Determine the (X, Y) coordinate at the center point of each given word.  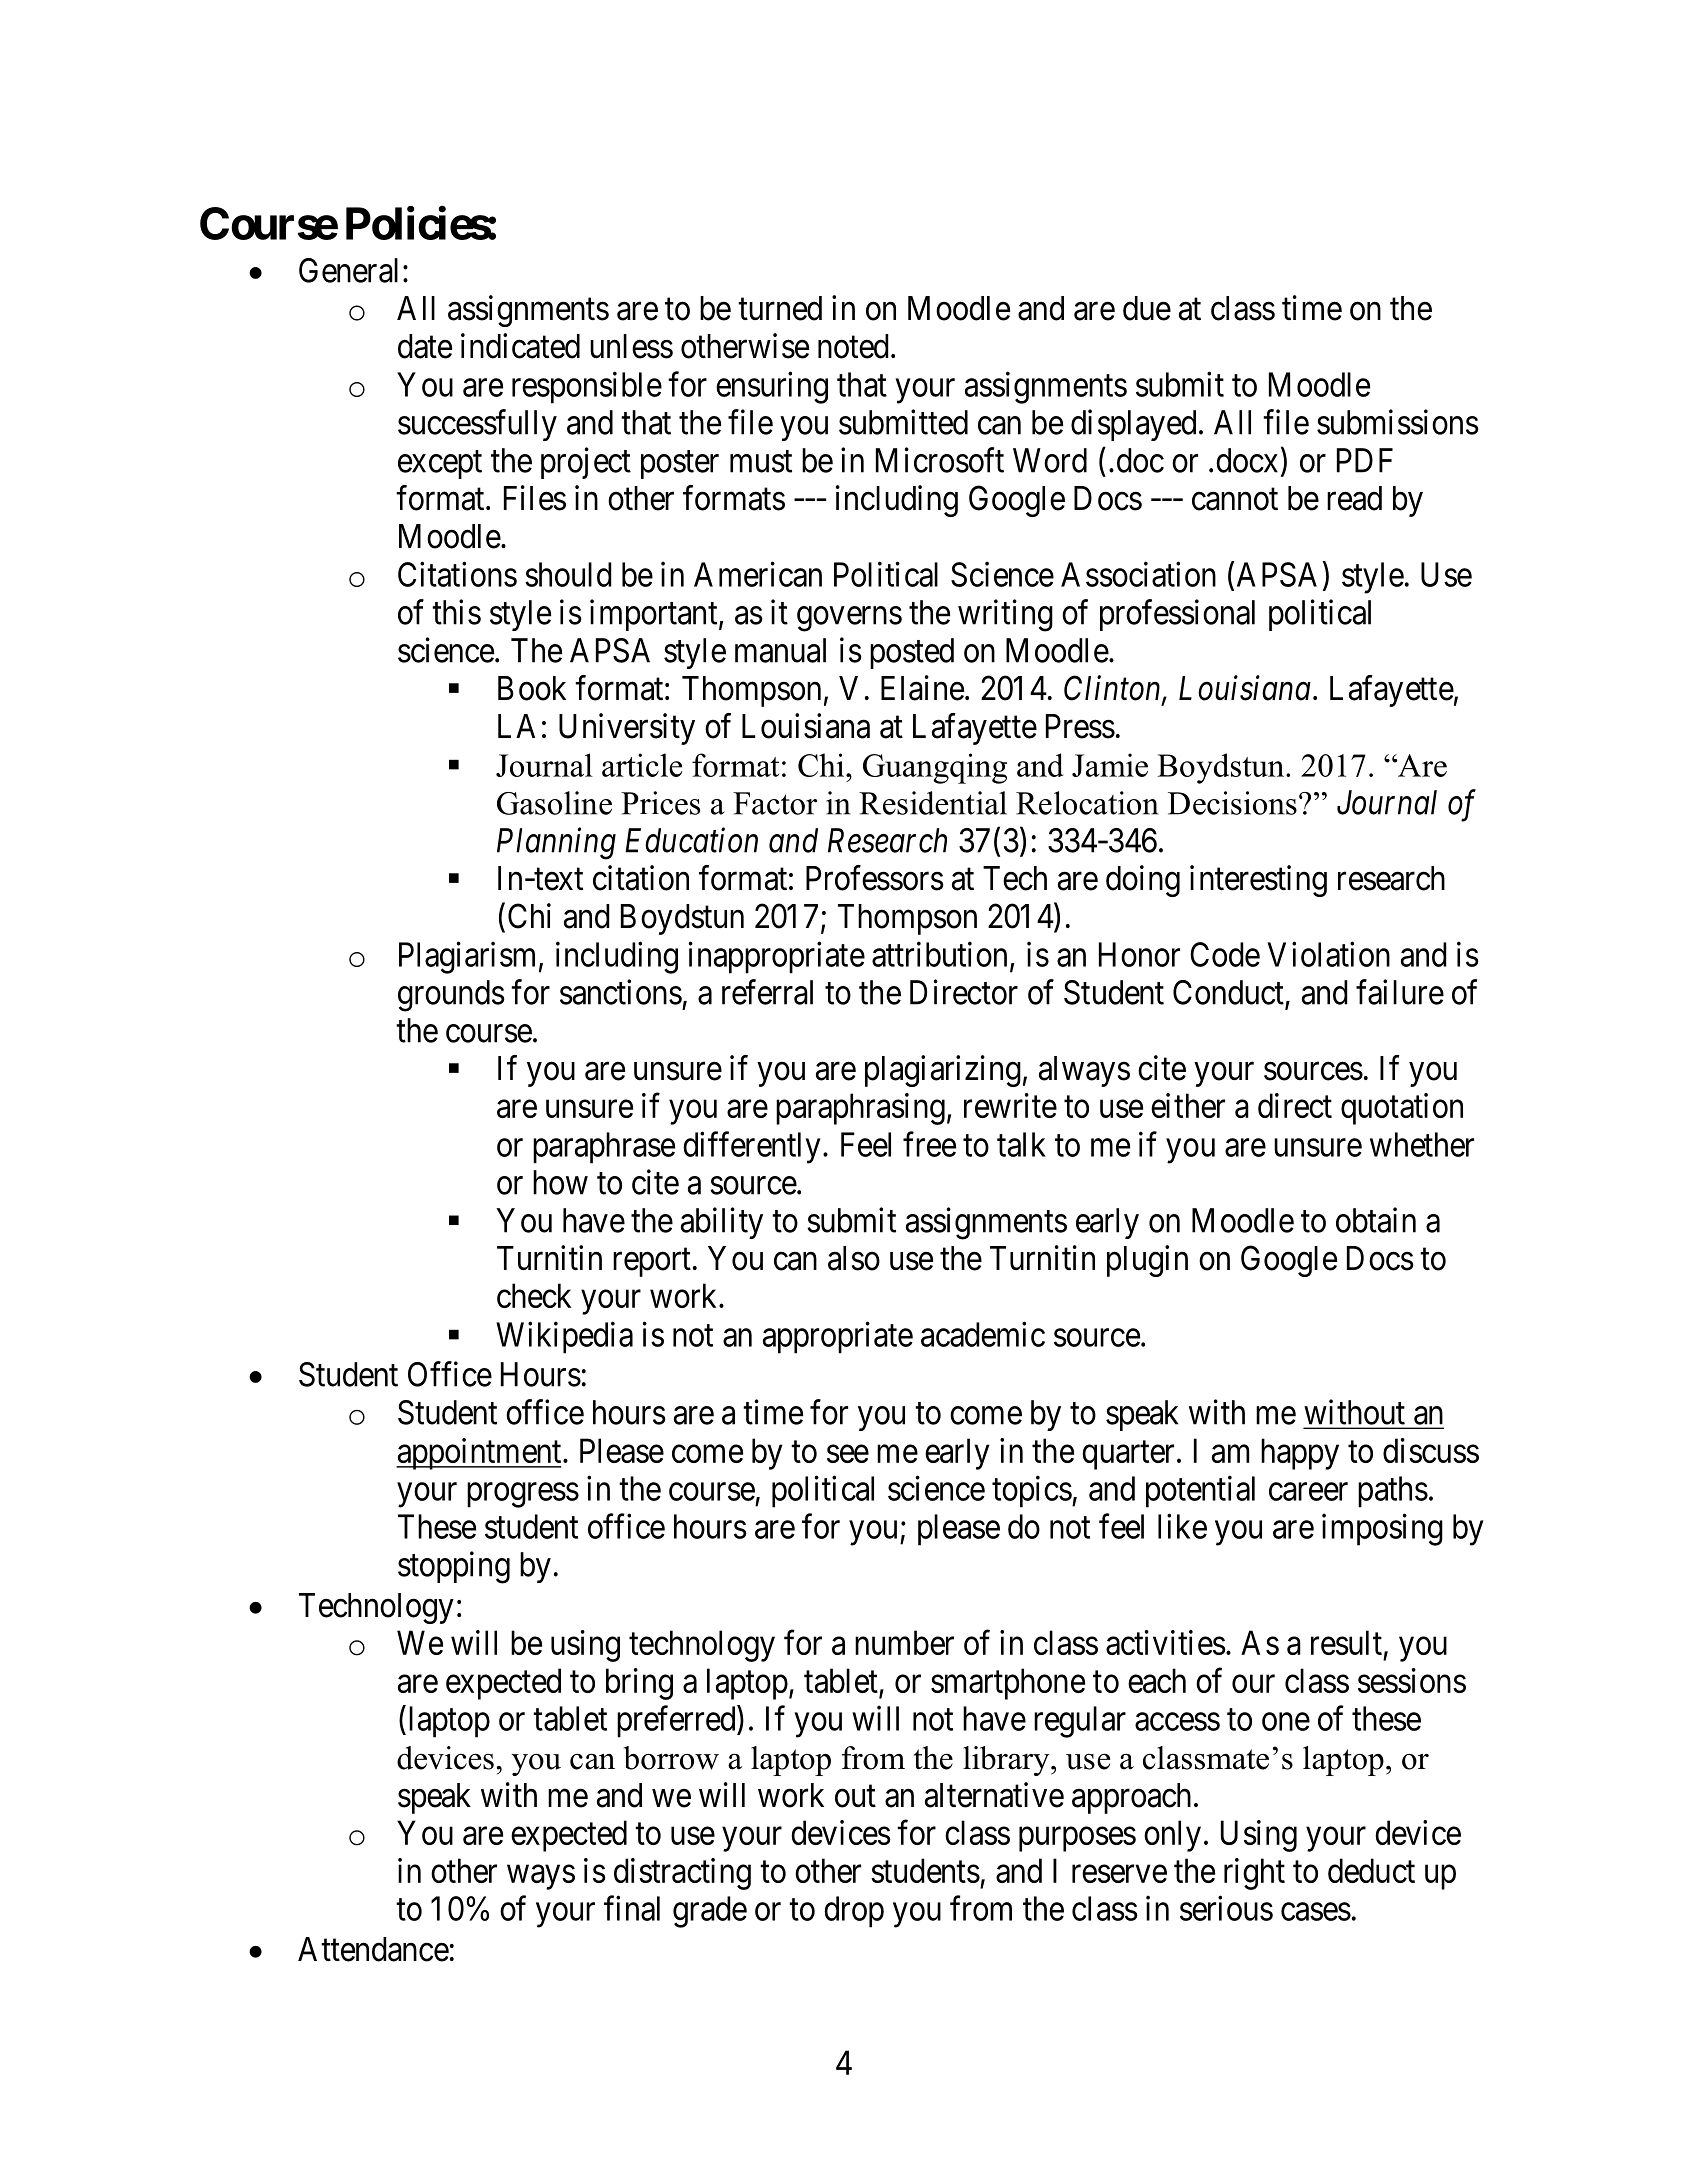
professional (1177, 615)
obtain (1376, 1220)
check (534, 1295)
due (1147, 308)
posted (912, 653)
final (632, 1908)
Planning (556, 843)
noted (853, 346)
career (1308, 1492)
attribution (939, 954)
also (854, 1258)
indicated (520, 346)
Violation (1328, 954)
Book (532, 688)
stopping (454, 1567)
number (904, 1642)
